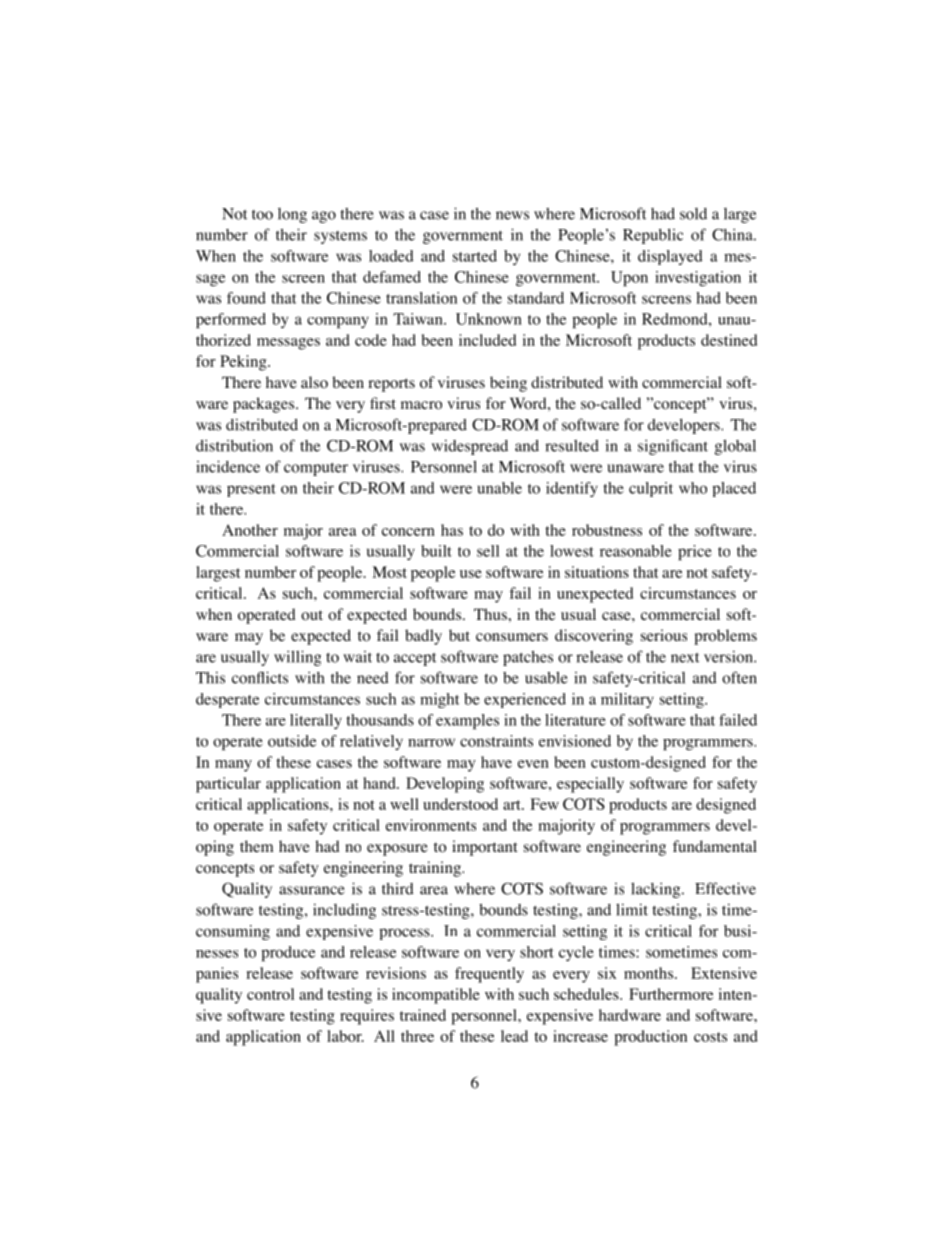 Image resolution: width=952 pixels, height=1233 pixels. I want to click on willing, so click(297, 658).
